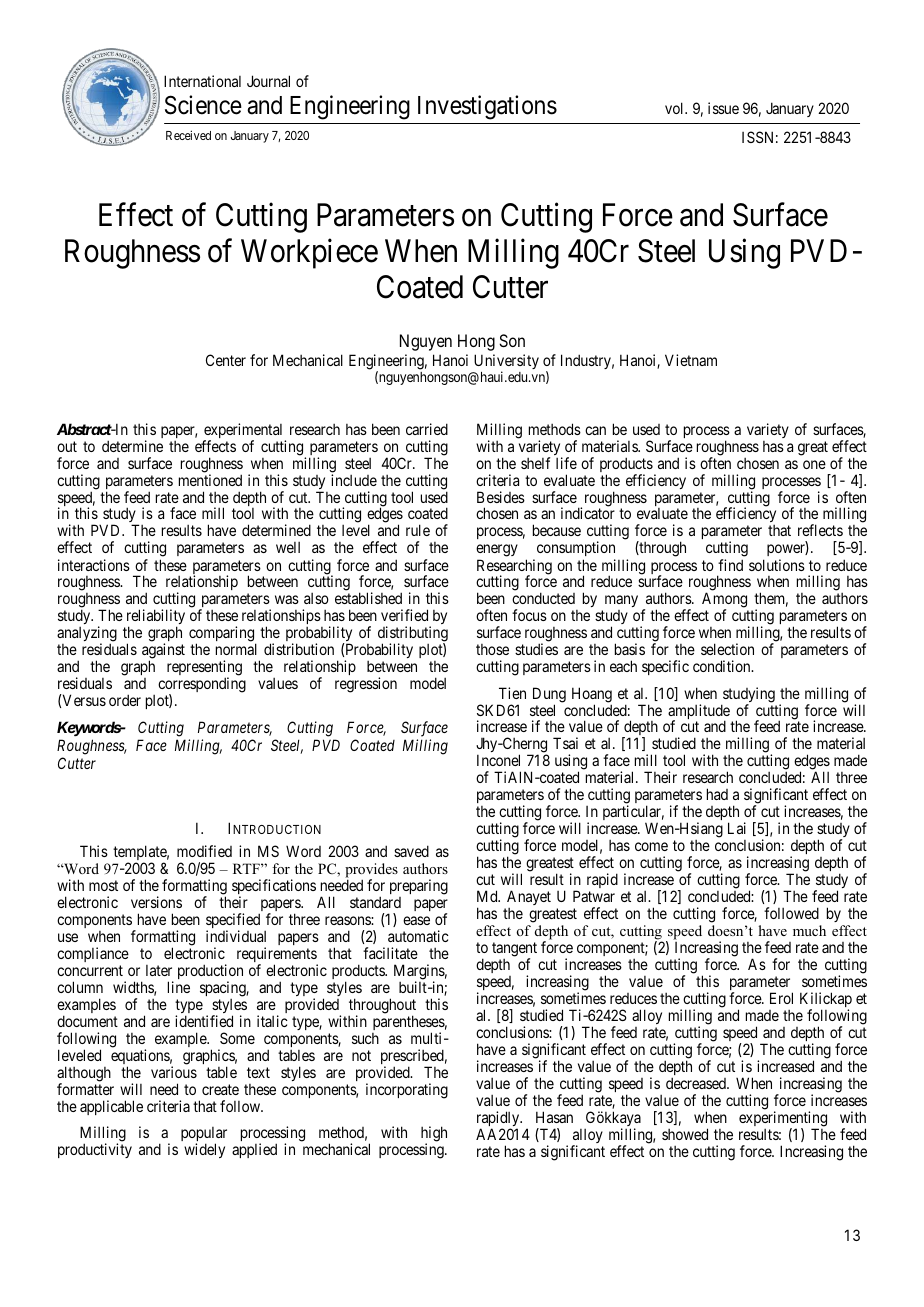 This screenshot has width=924, height=1307. I want to click on preparing, so click(419, 888).
